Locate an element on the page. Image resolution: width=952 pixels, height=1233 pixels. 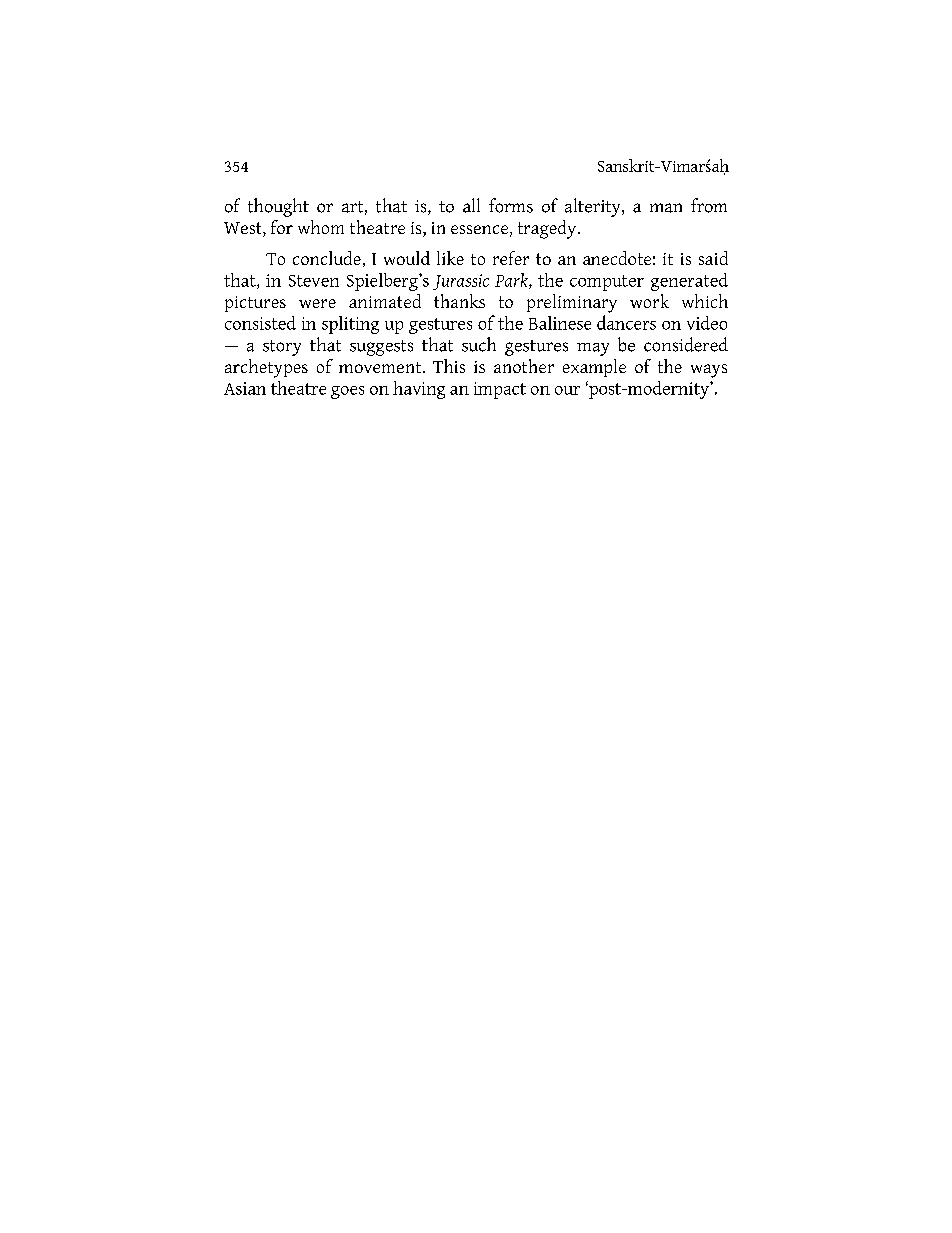
man is located at coordinates (666, 208).
